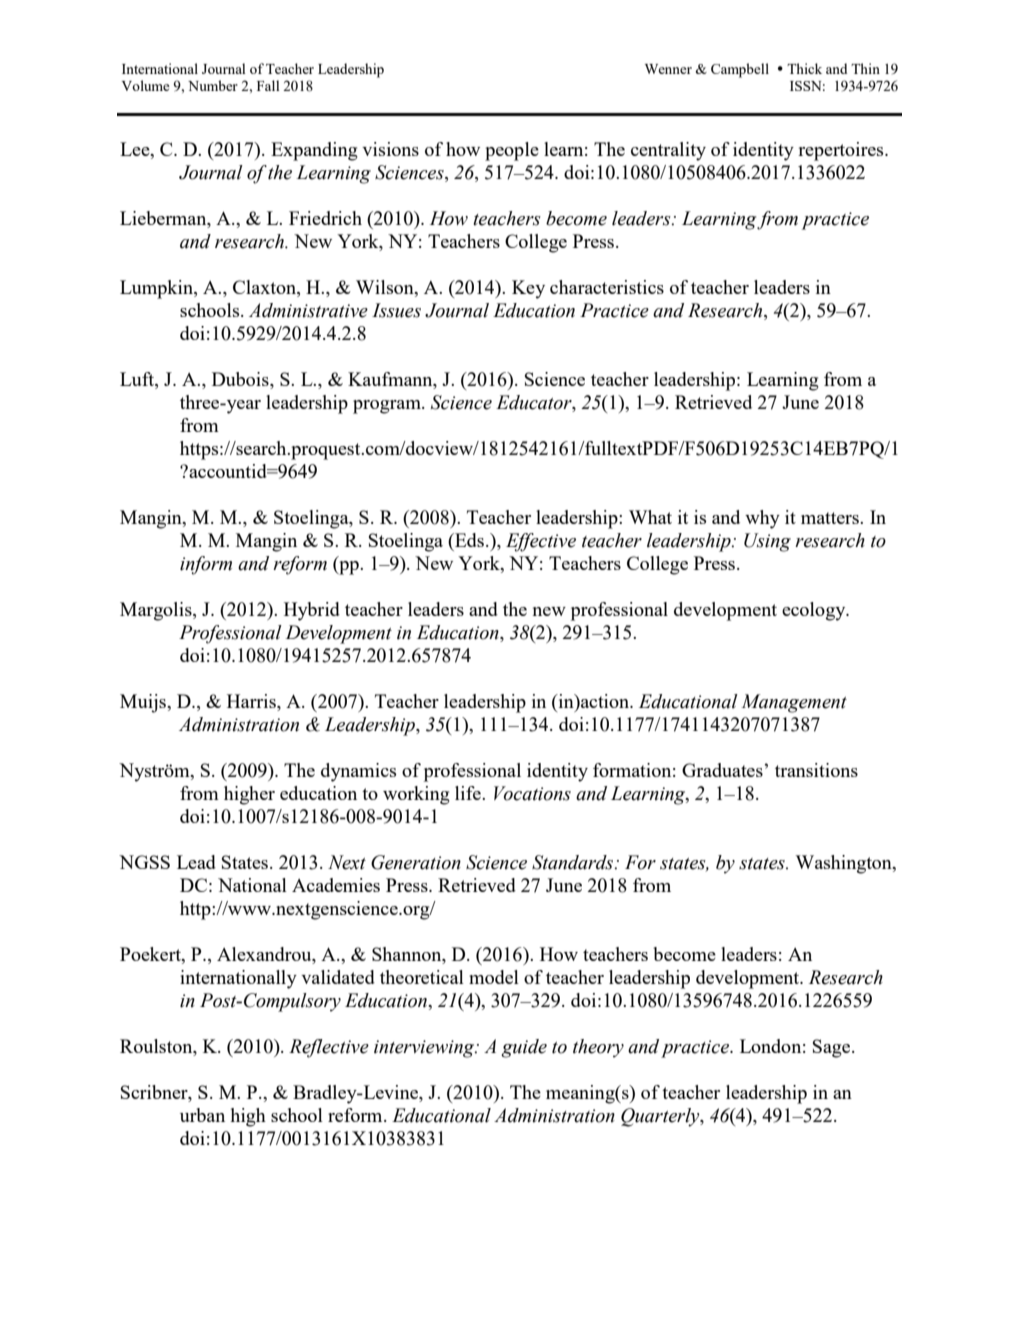 The height and width of the page is (1320, 1020). I want to click on Effective, so click(541, 542).
